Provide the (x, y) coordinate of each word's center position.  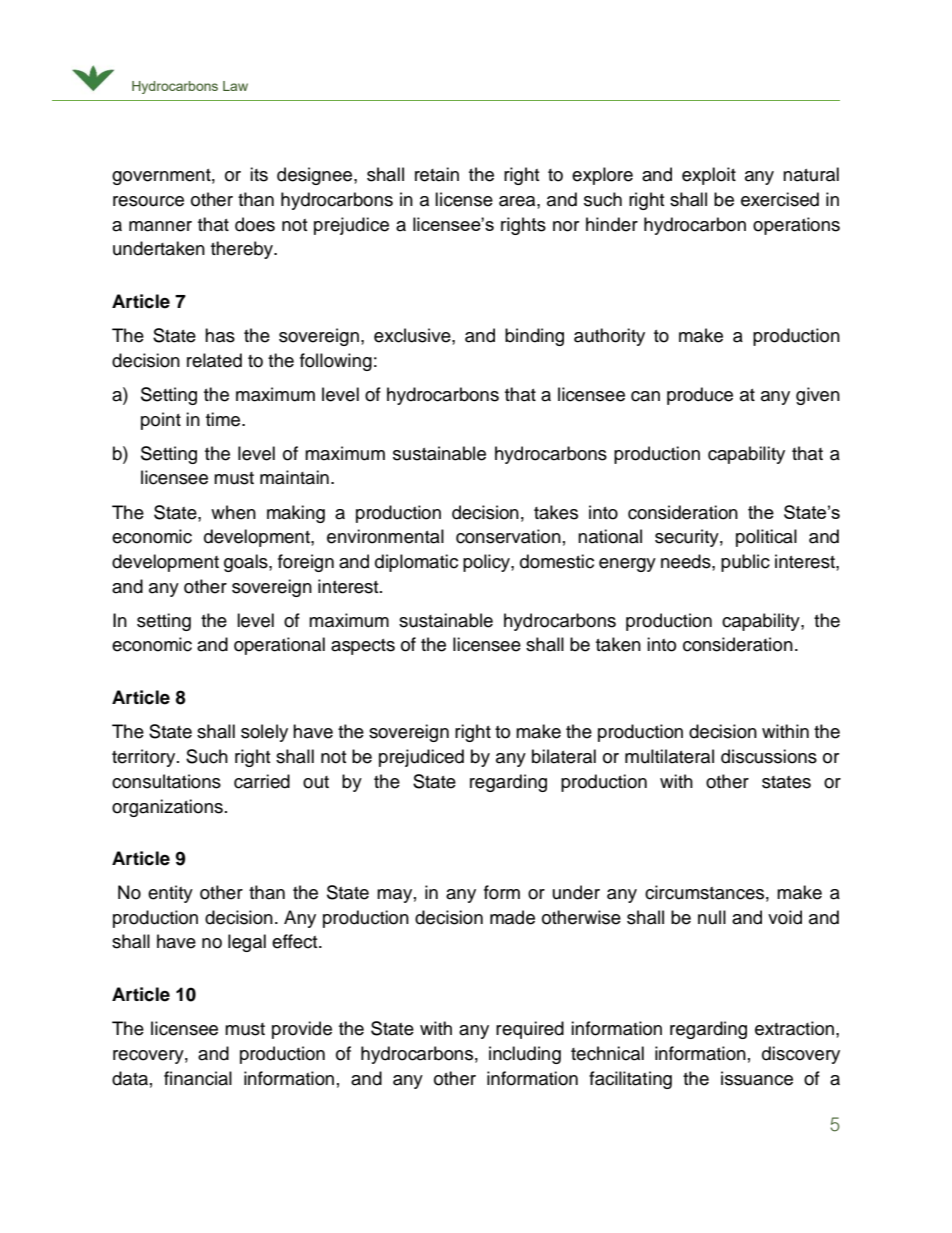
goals (247, 563)
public (745, 563)
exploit (709, 176)
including (525, 1055)
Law (235, 86)
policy (487, 563)
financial (198, 1078)
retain (437, 174)
